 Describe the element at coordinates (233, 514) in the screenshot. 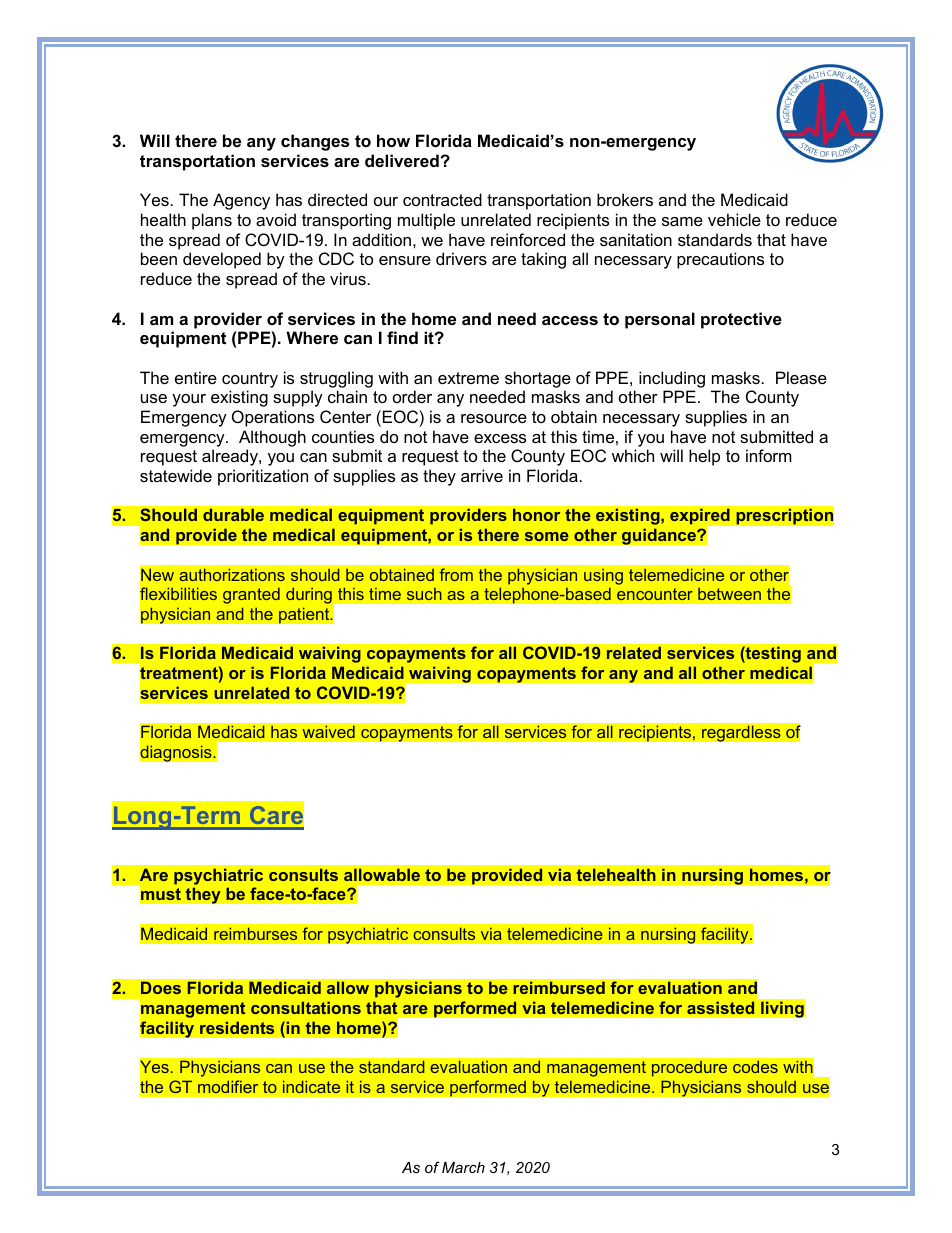

I see `durable` at that location.
